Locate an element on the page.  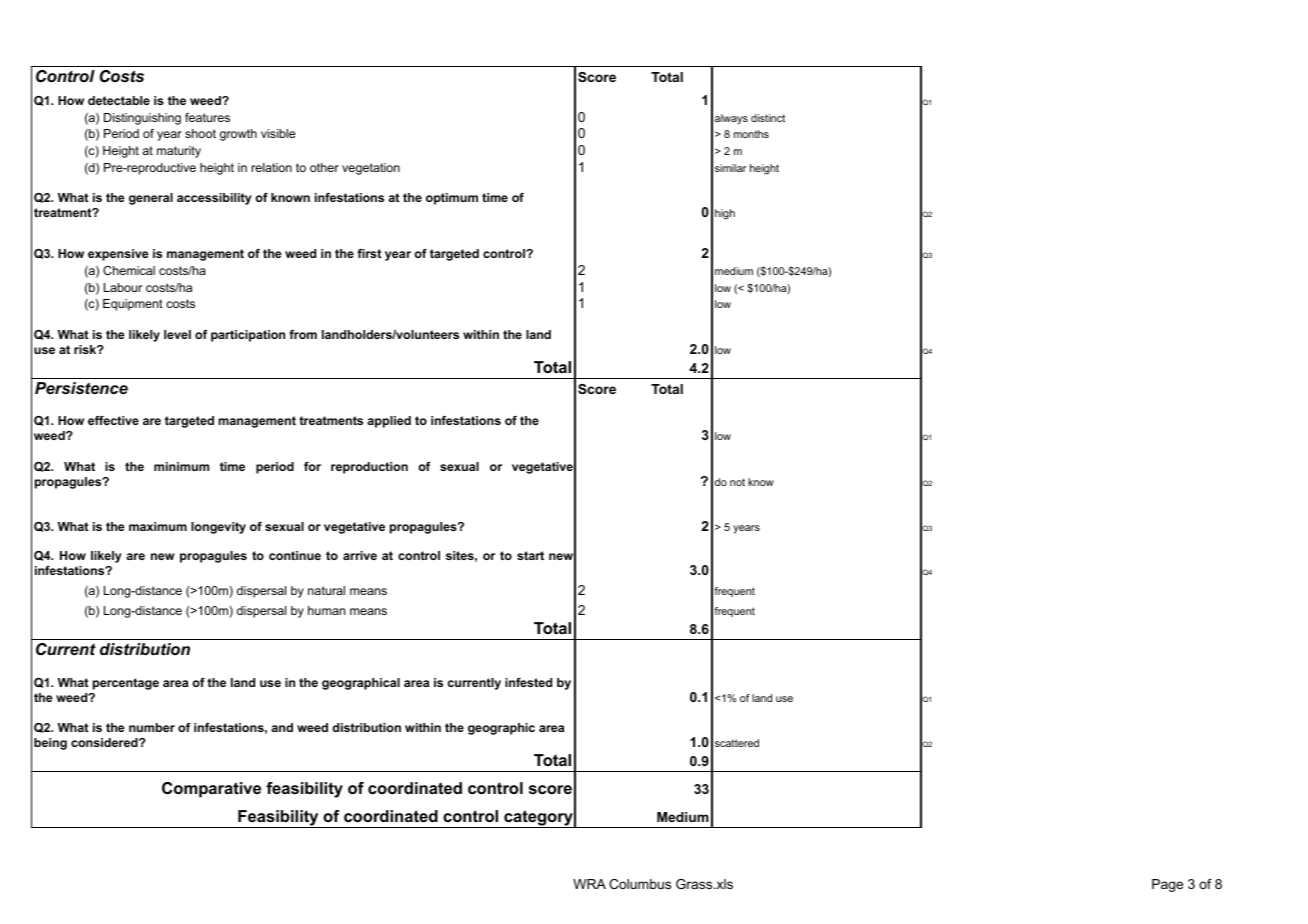
WRA is located at coordinates (589, 884).
